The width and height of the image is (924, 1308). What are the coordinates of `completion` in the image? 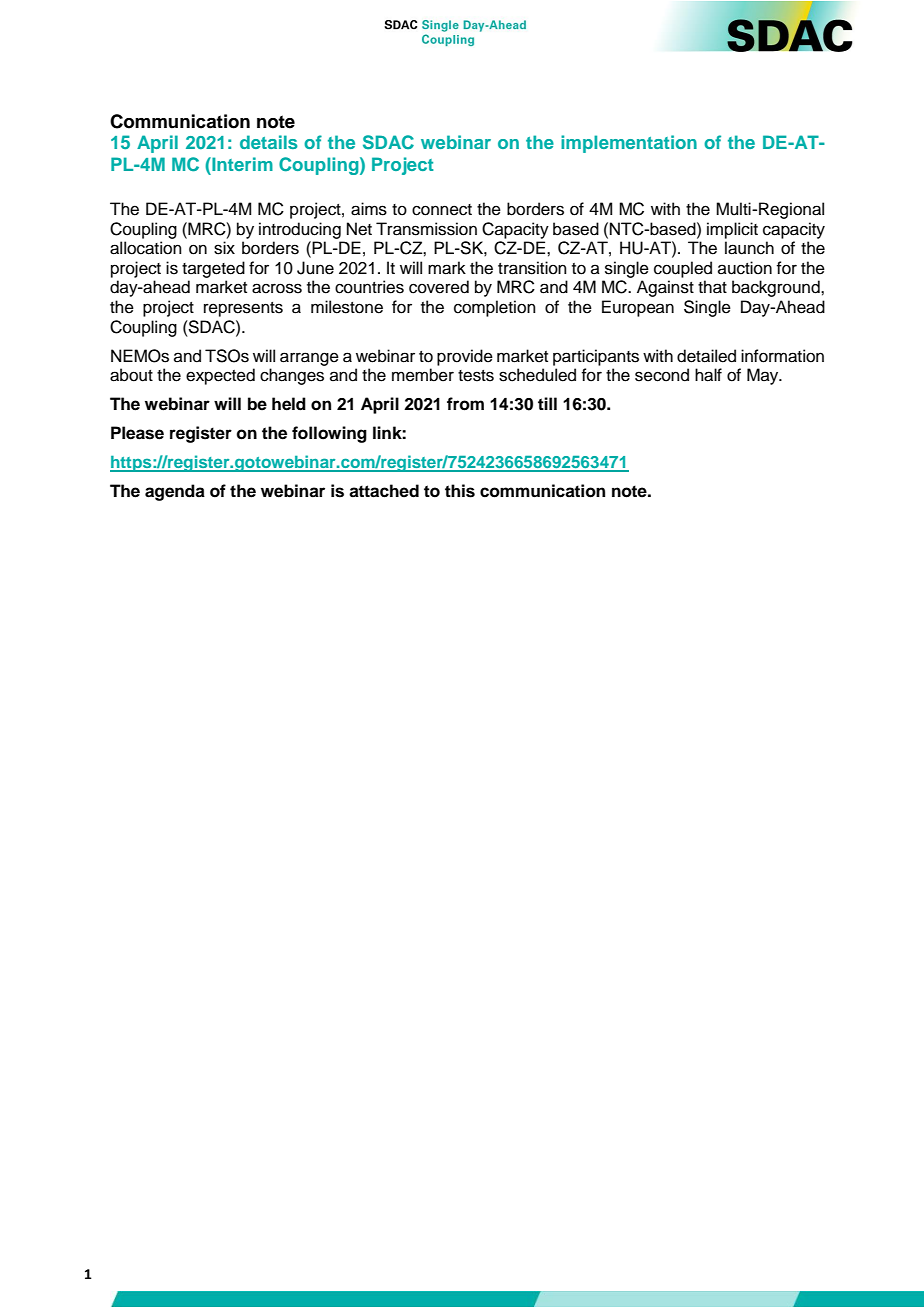 It's located at (495, 308).
